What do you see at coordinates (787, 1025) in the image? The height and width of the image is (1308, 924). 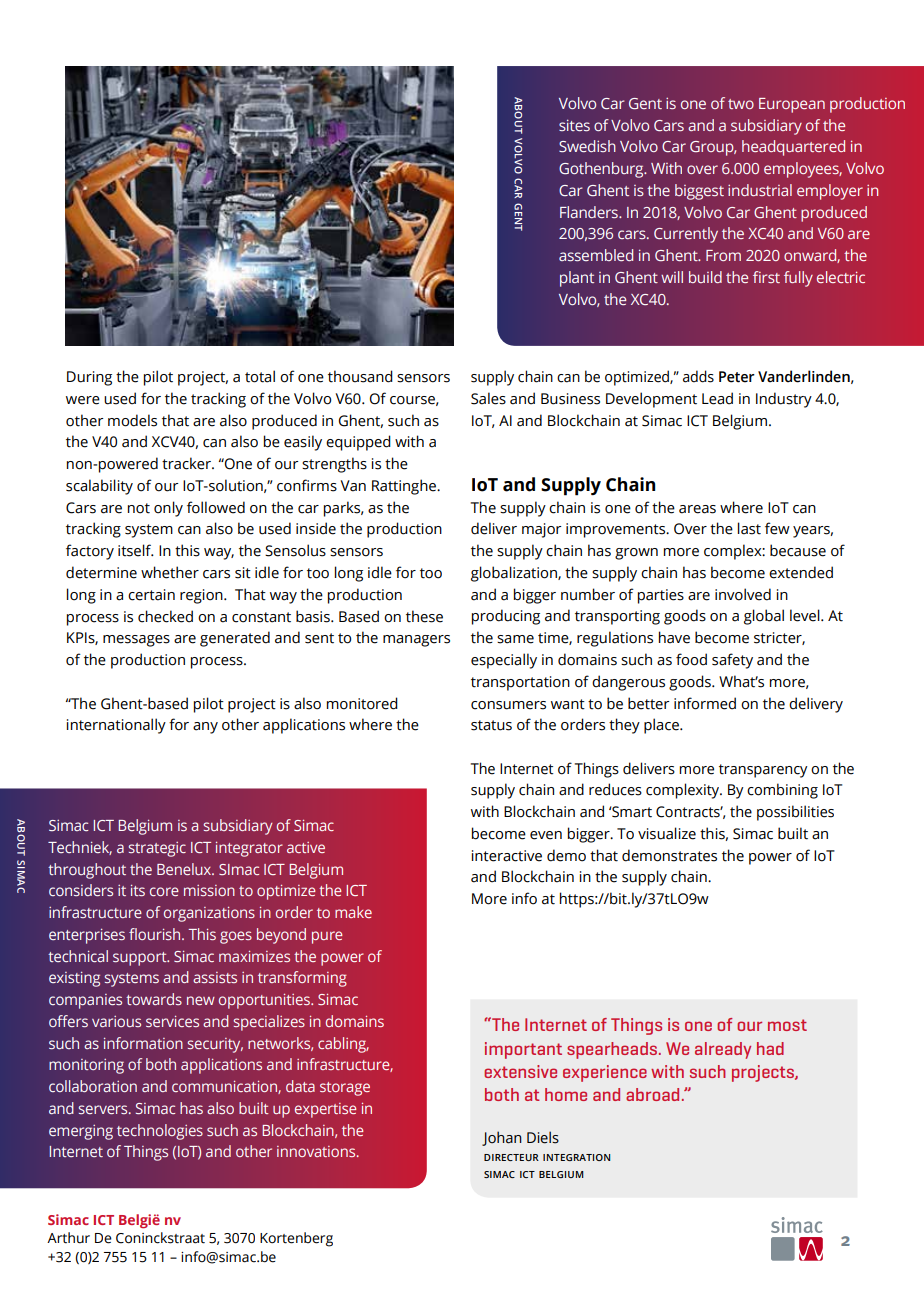 I see `most` at bounding box center [787, 1025].
